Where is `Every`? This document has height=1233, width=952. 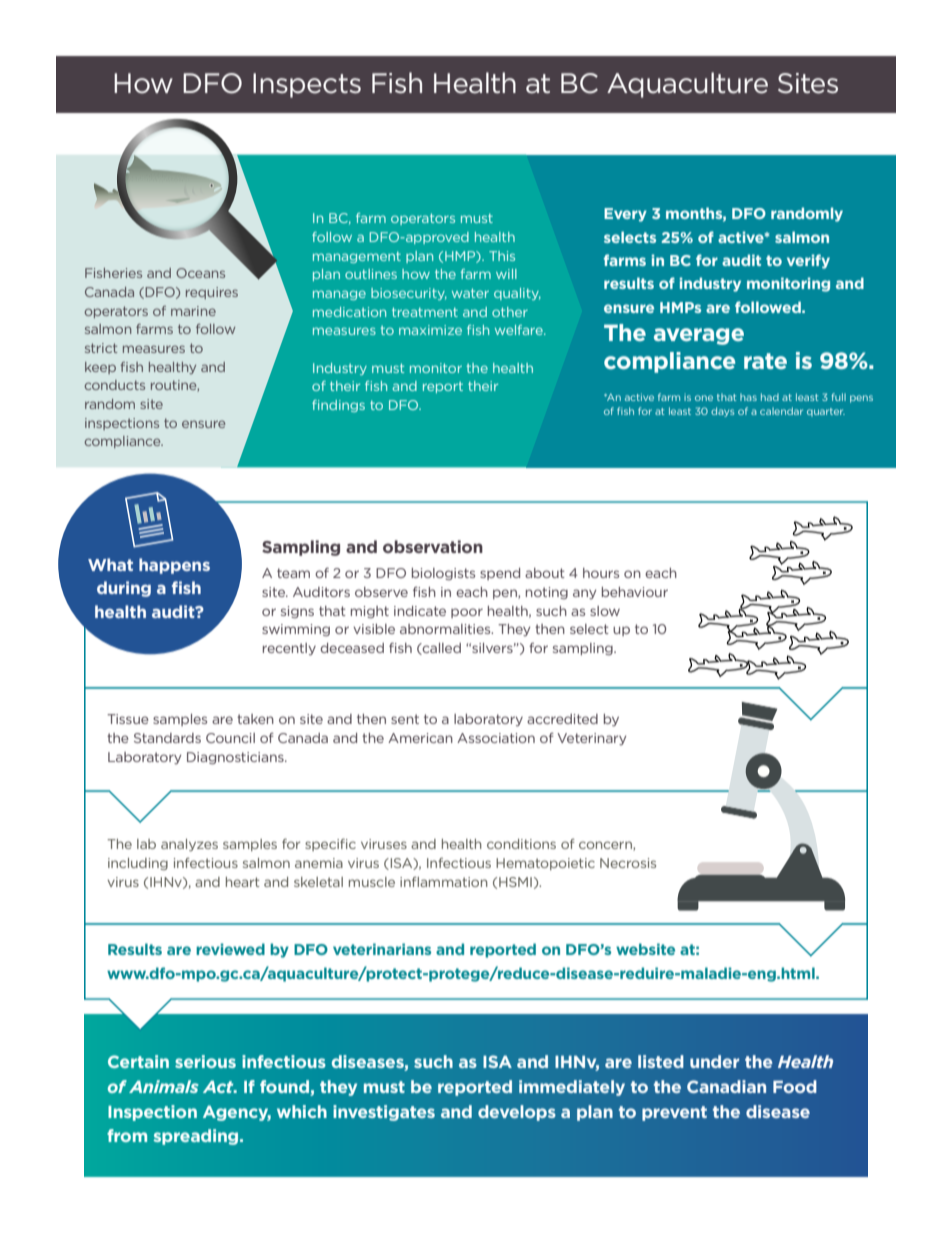 Every is located at coordinates (625, 215).
